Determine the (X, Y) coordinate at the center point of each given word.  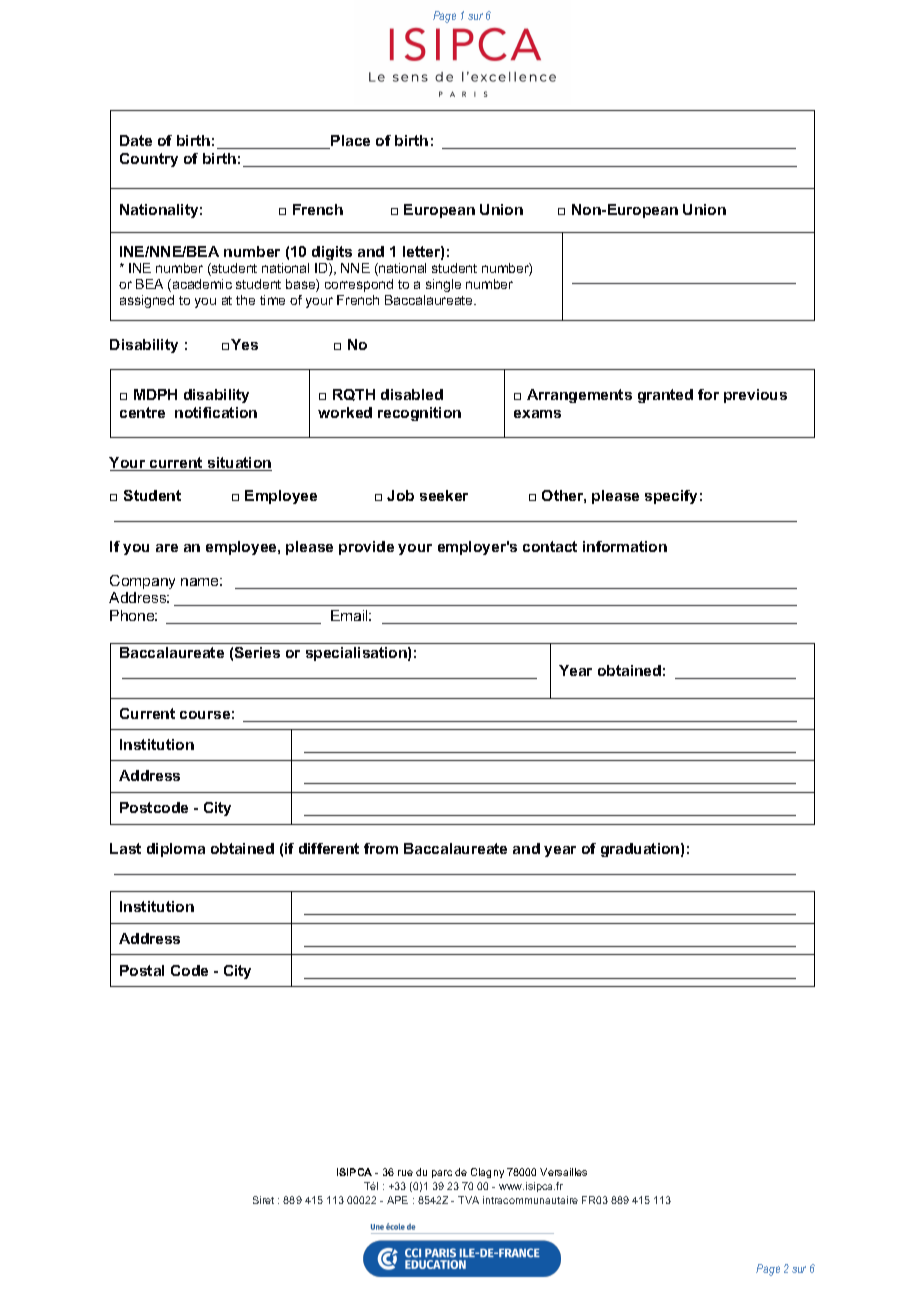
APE (397, 1200)
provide (366, 548)
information (625, 546)
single (443, 285)
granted (665, 396)
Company (142, 582)
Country (149, 160)
